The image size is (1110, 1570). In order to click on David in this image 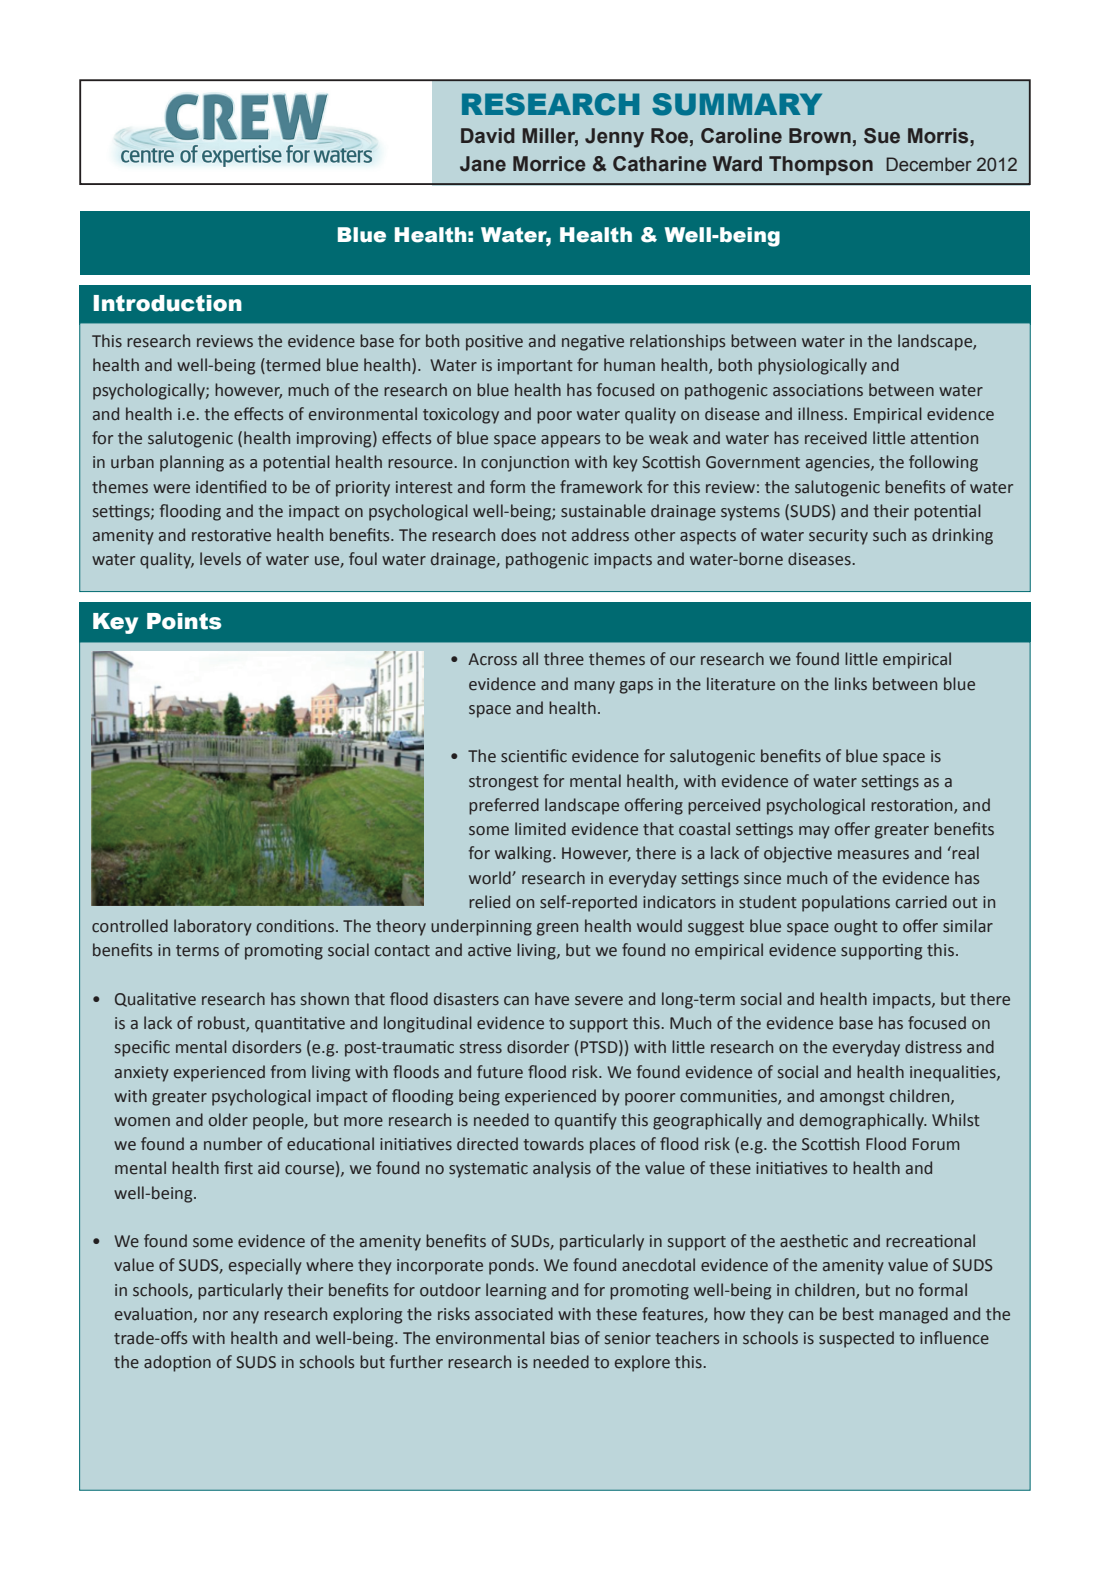, I will do `click(488, 136)`.
